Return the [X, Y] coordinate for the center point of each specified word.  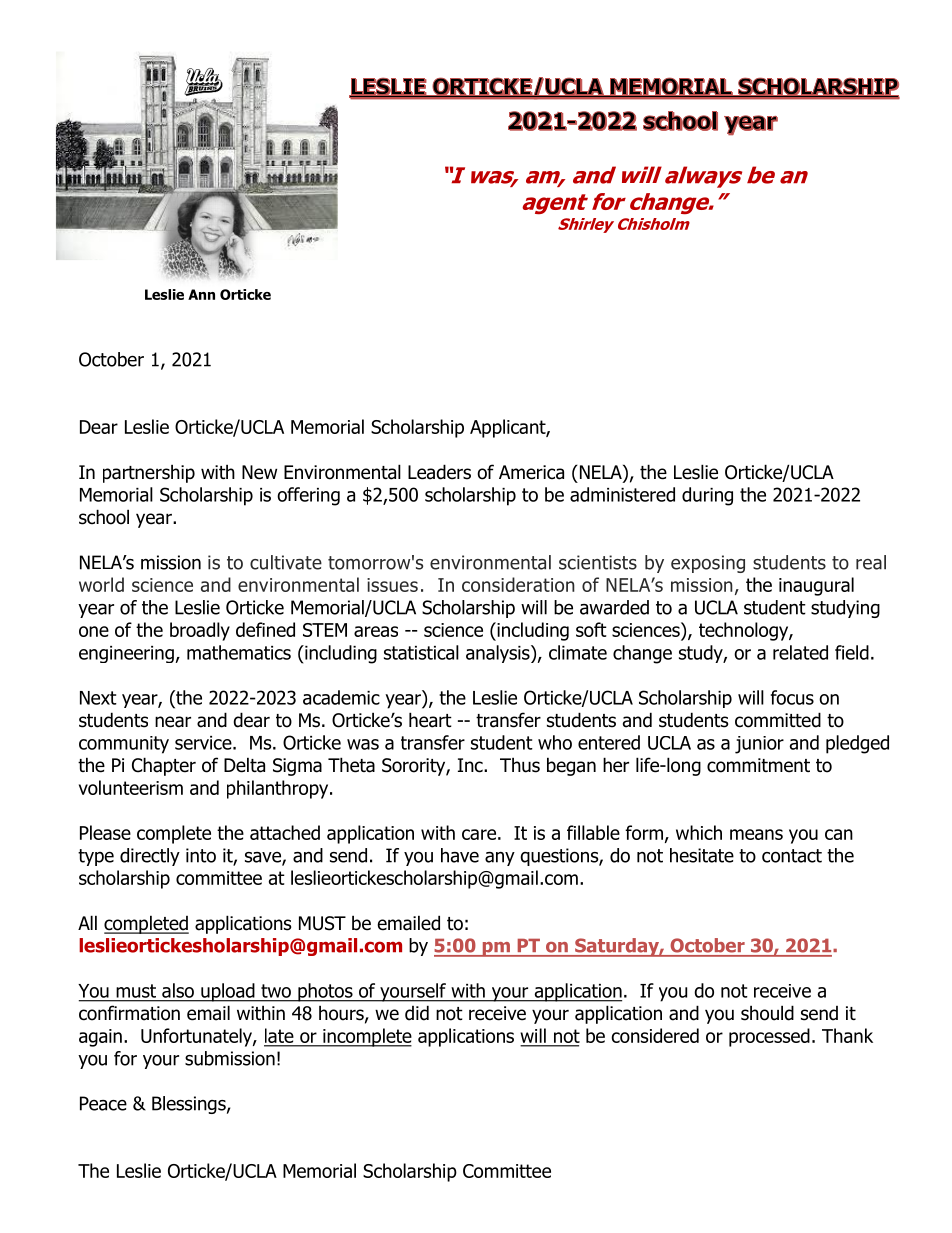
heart [430, 720]
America [531, 472]
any [500, 859]
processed [769, 1037]
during [707, 496]
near [173, 722]
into [201, 855]
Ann [201, 294]
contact [792, 856]
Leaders [439, 472]
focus [792, 697]
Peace [103, 1103]
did [417, 1013]
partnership [149, 473]
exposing [708, 564]
